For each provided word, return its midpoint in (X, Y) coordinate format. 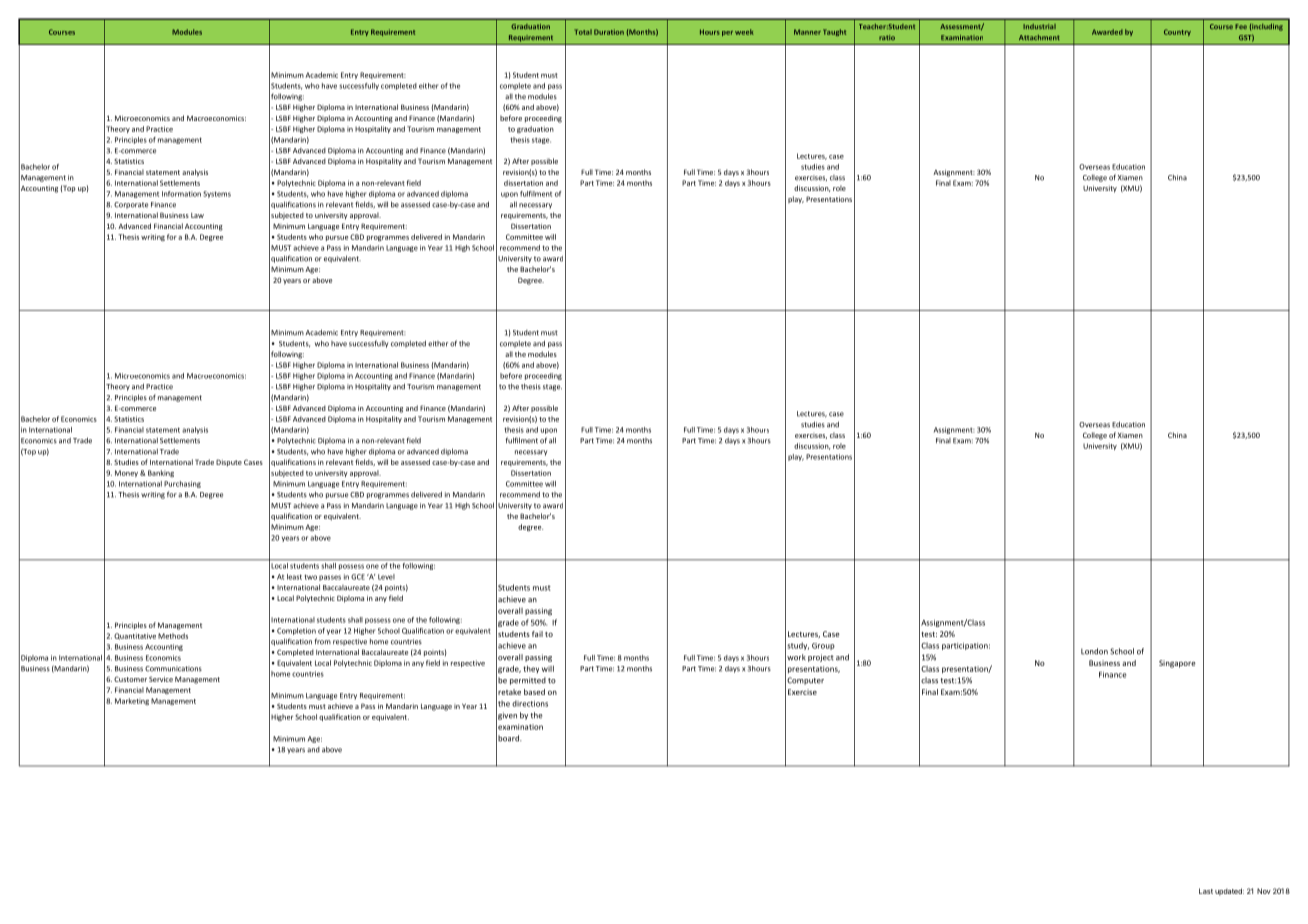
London (1094, 651)
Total (583, 32)
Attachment (1039, 37)
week (744, 32)
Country (1177, 32)
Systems (217, 194)
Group (823, 646)
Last (1206, 891)
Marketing (132, 701)
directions (530, 703)
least (294, 577)
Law (197, 215)
